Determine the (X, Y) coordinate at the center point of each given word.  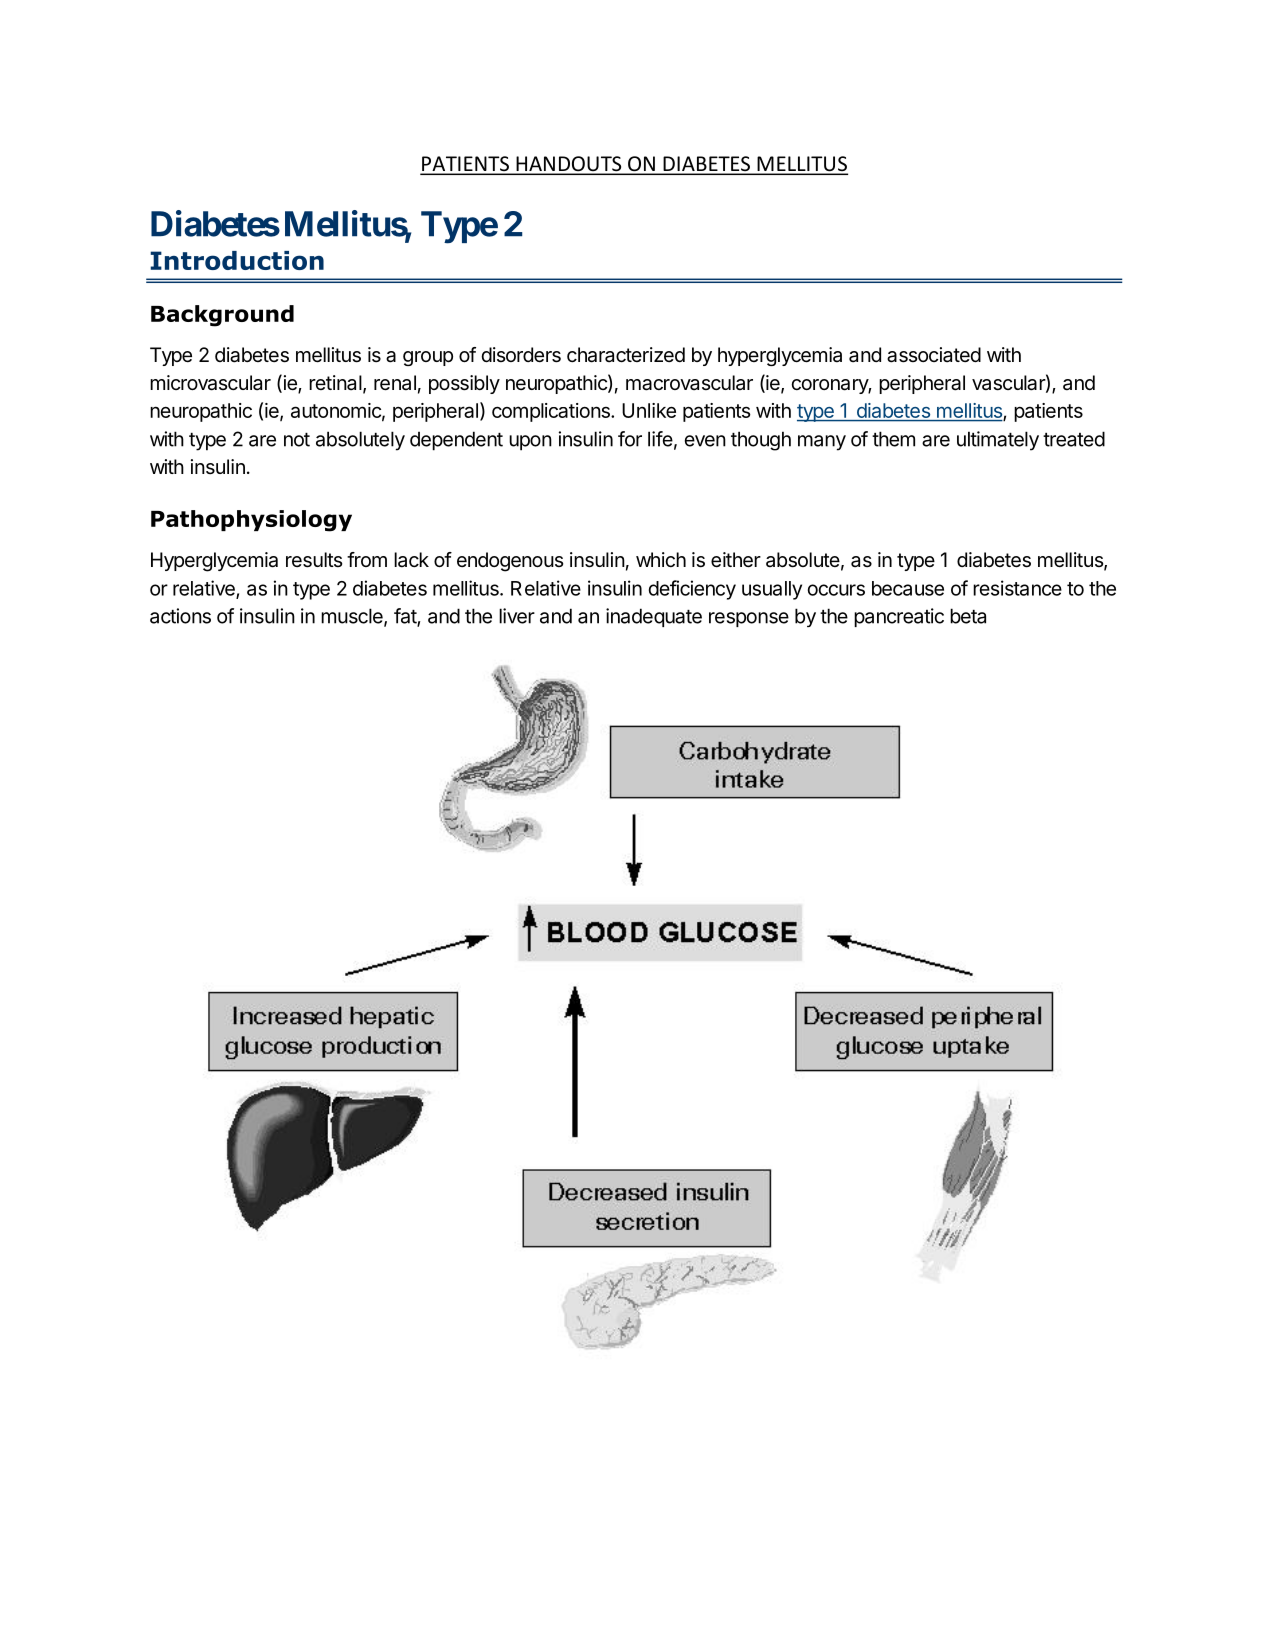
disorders (521, 355)
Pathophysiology (251, 521)
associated (934, 355)
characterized (626, 355)
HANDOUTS (569, 165)
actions (180, 616)
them (893, 439)
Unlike (649, 410)
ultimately (998, 441)
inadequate (654, 617)
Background (222, 316)
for (630, 439)
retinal (336, 384)
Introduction (237, 260)
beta (968, 616)
